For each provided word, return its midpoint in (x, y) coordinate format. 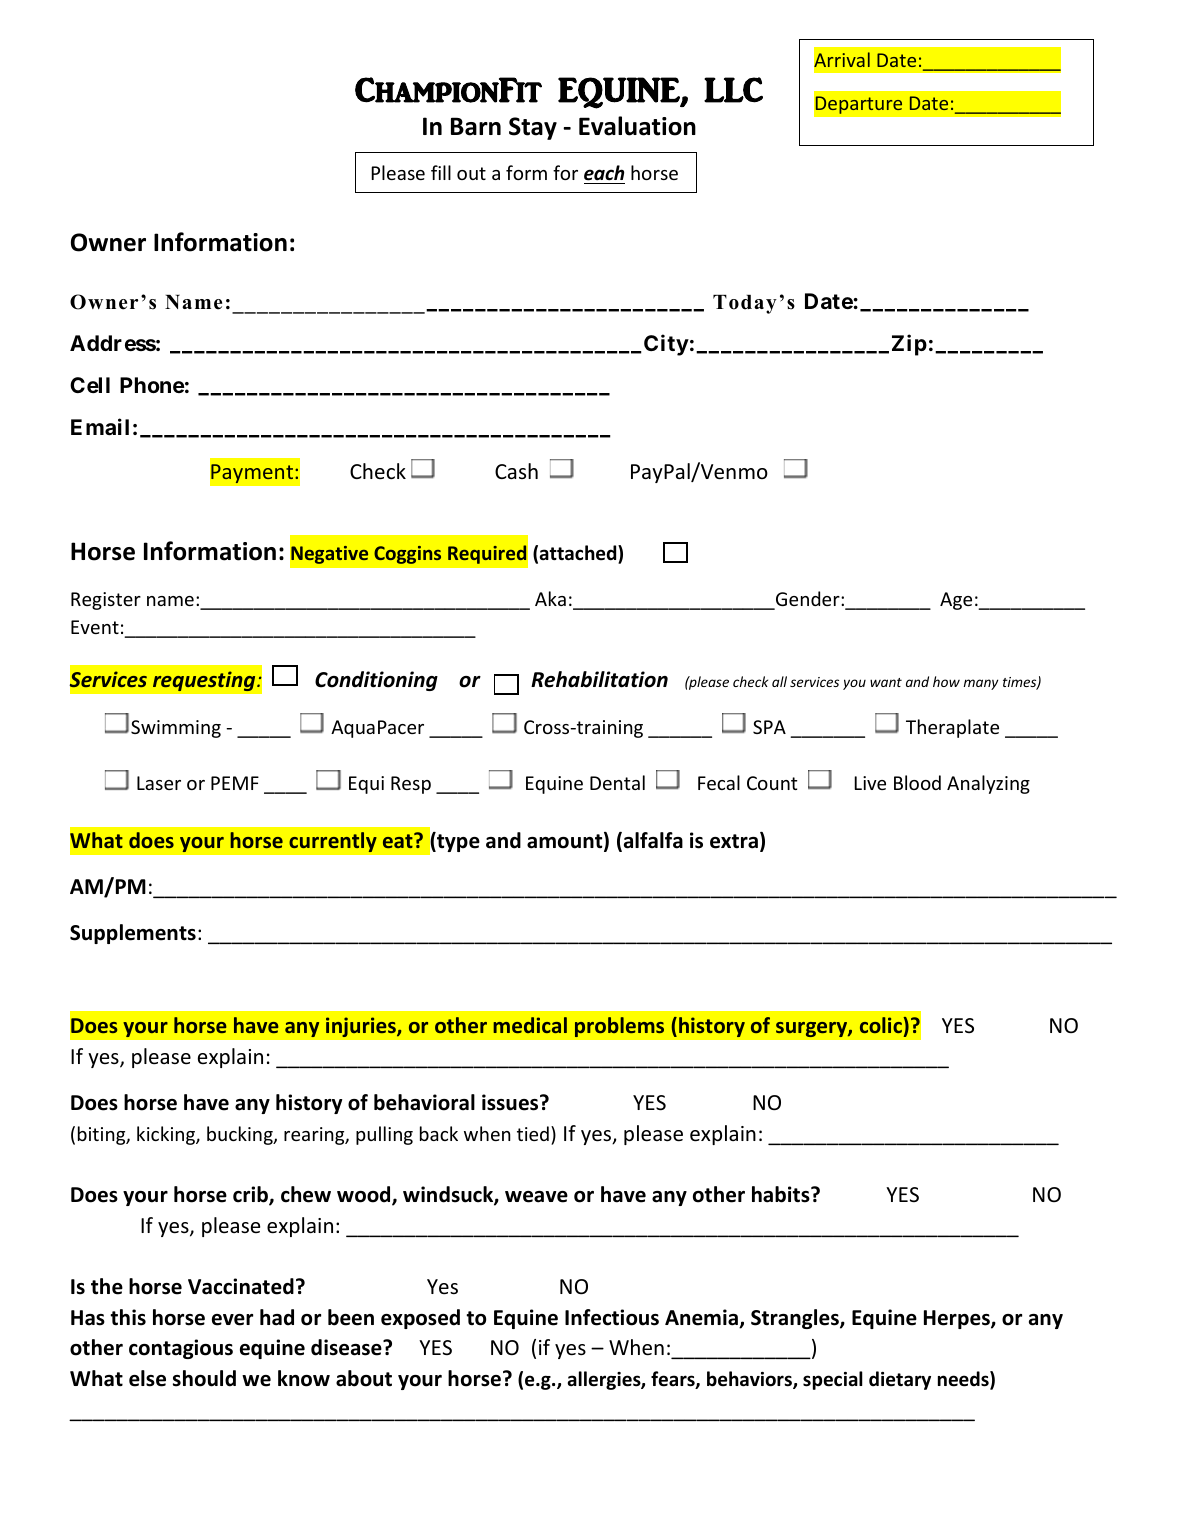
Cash (516, 471)
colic (882, 1025)
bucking (241, 1135)
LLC (733, 90)
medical (530, 1025)
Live (870, 783)
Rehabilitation (599, 679)
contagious (181, 1349)
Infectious (612, 1317)
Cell (90, 385)
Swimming (176, 729)
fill (441, 172)
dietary (900, 1380)
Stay (533, 128)
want (886, 682)
